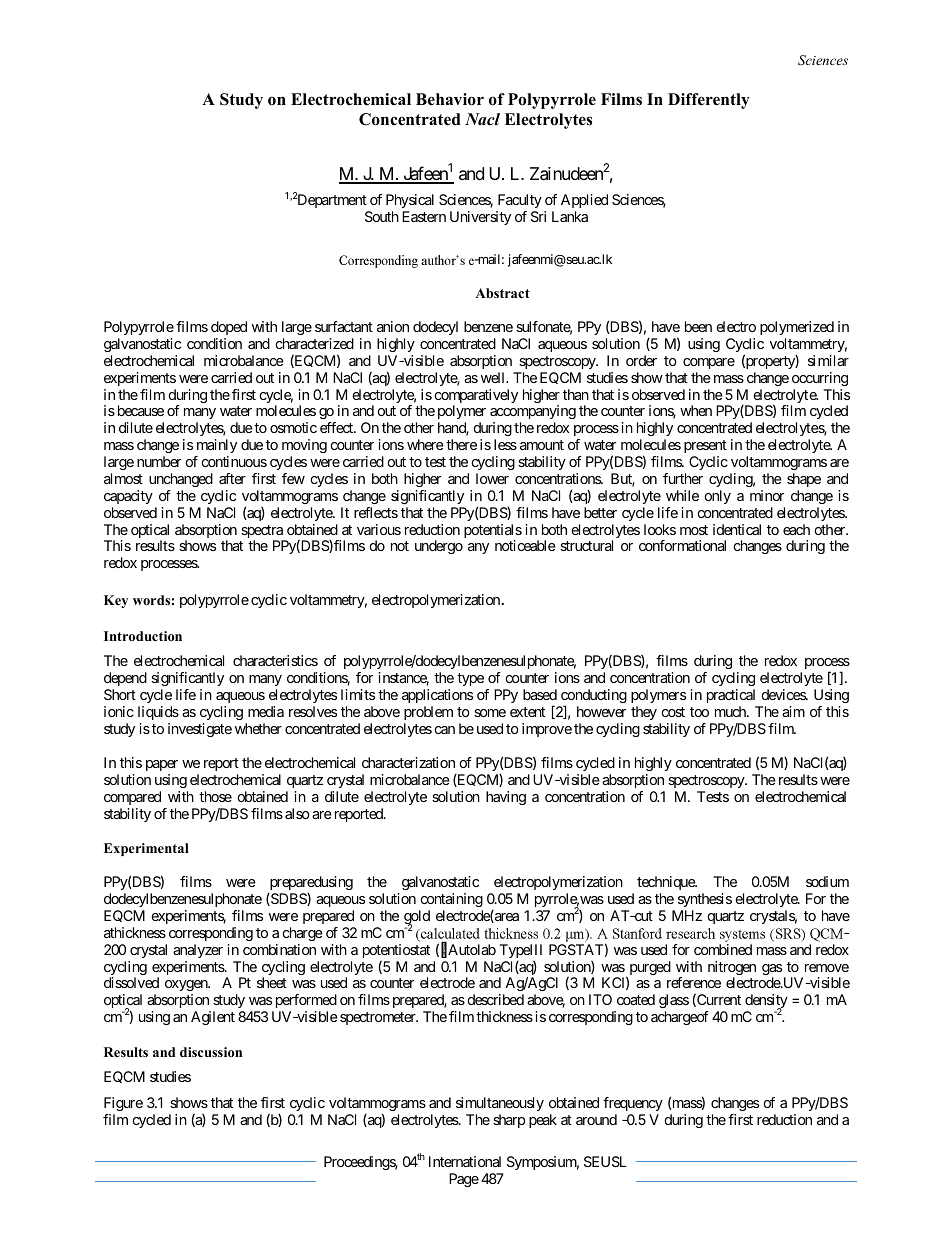 This page has height=1233, width=952. Describe the element at coordinates (709, 101) in the page. I see `Differently` at that location.
